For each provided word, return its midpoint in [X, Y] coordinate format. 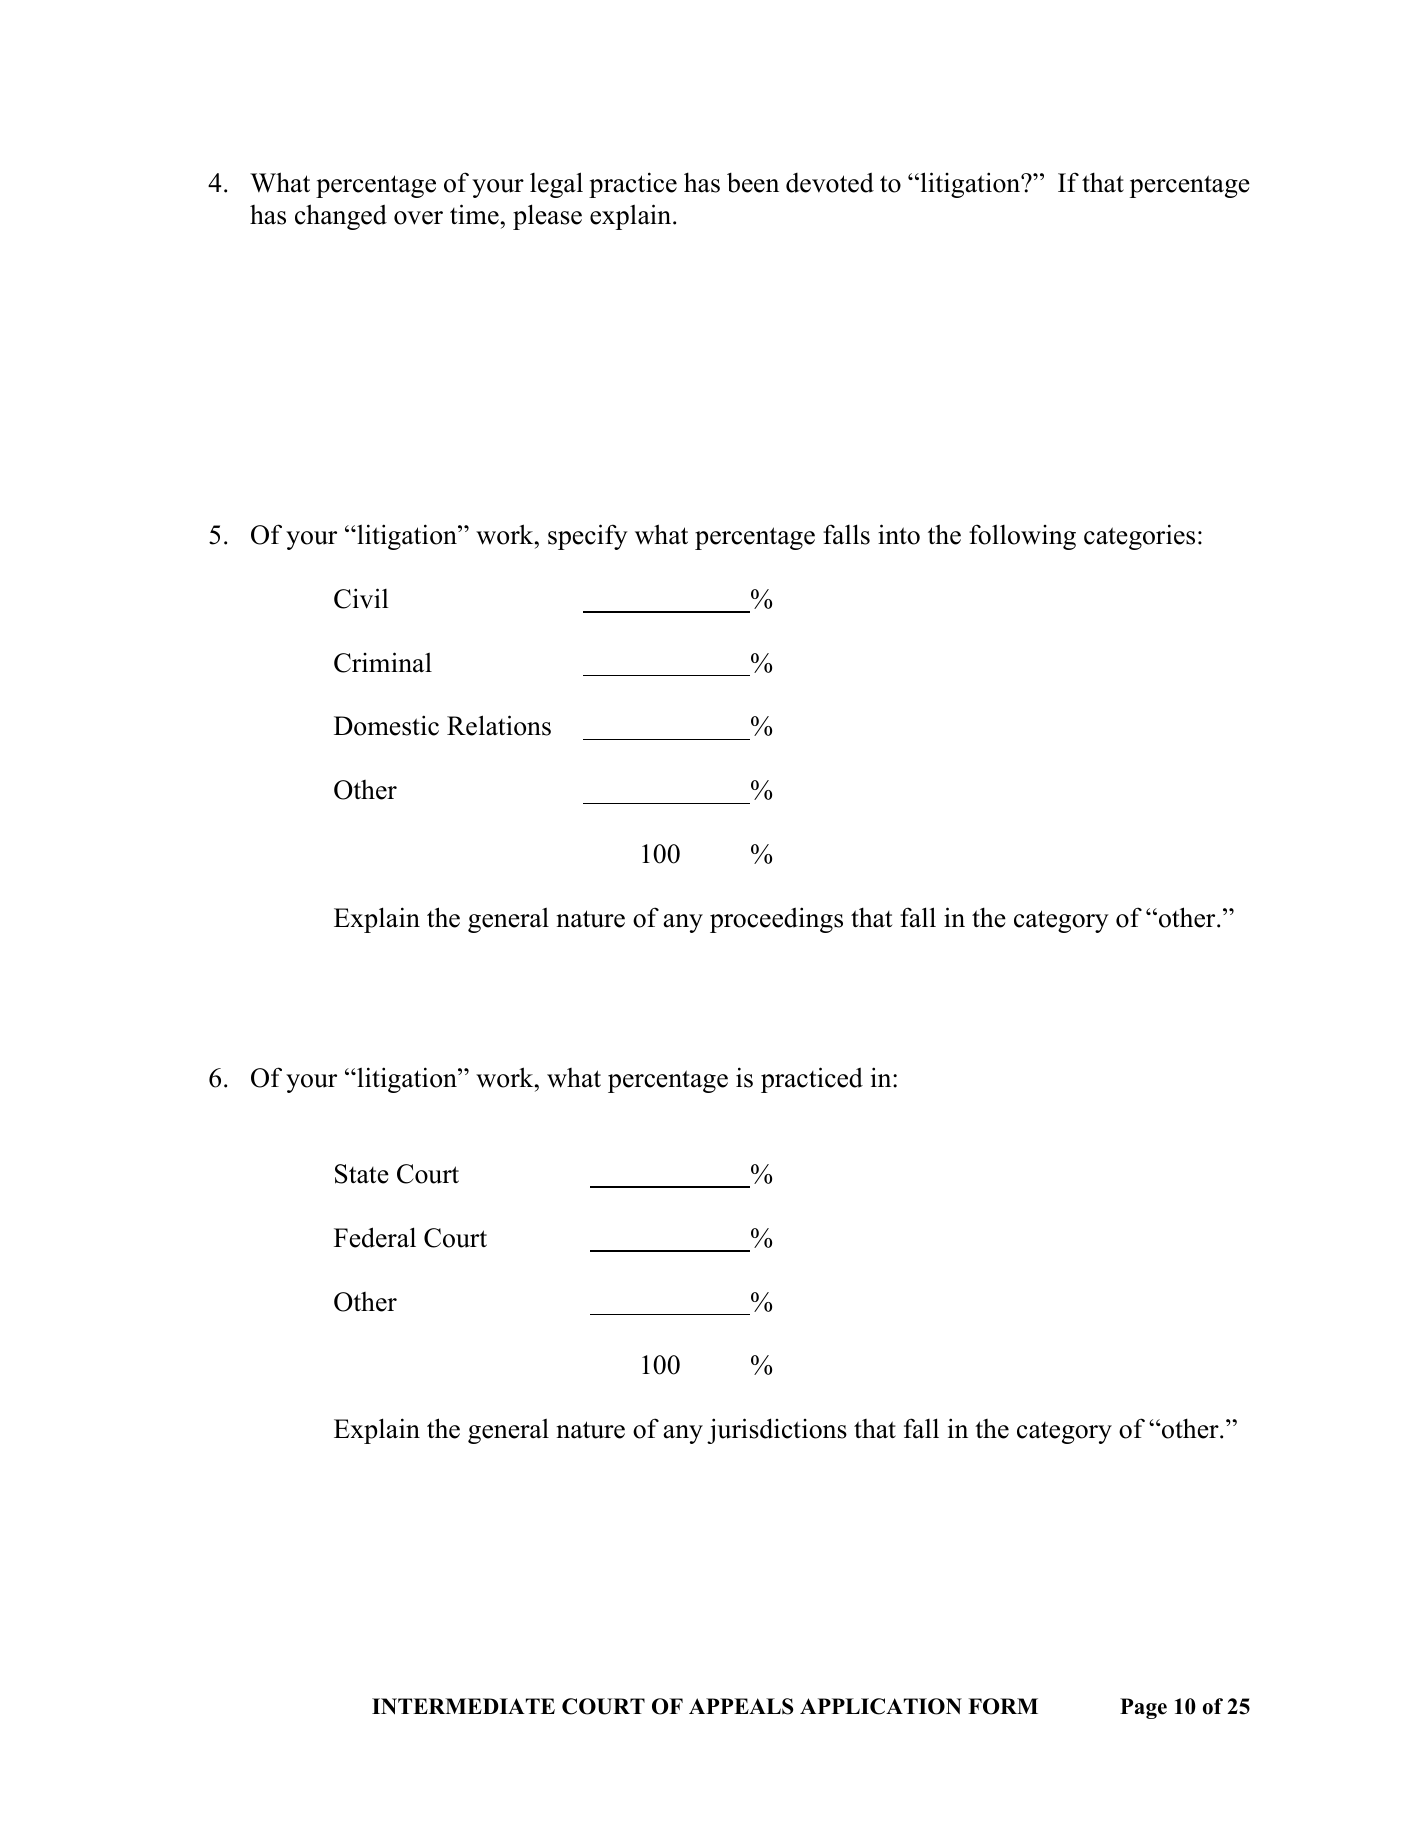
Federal [375, 1237]
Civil [361, 598]
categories [1139, 537]
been [753, 182]
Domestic [386, 725]
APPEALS [741, 1706]
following [1022, 537]
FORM [1003, 1706]
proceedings [776, 920]
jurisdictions [777, 1431]
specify [588, 537]
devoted [830, 183]
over [418, 218]
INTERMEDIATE [463, 1706]
